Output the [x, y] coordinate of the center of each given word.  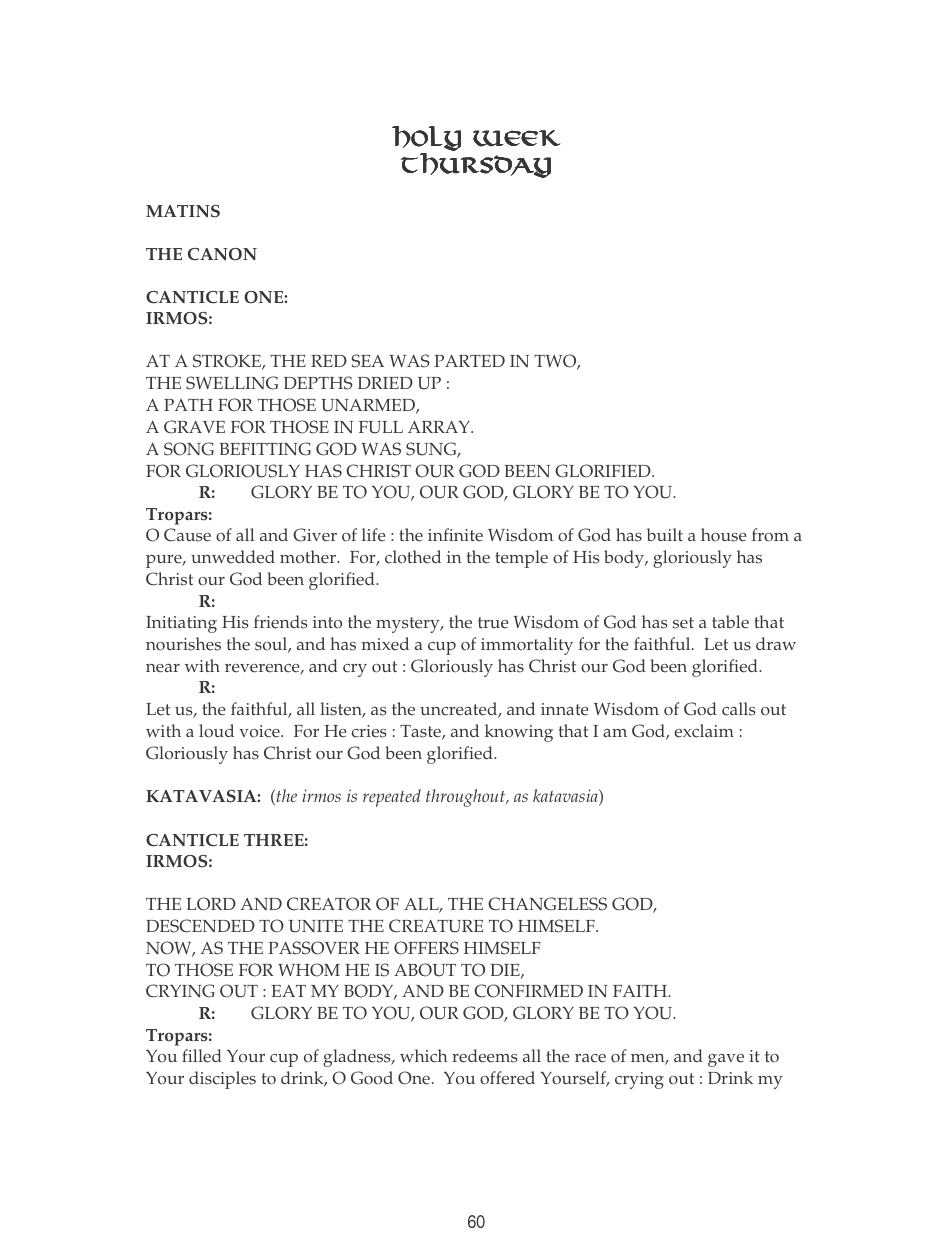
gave [726, 1060]
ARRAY [440, 426]
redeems [485, 1056]
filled [202, 1056]
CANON [222, 254]
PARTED [469, 361]
